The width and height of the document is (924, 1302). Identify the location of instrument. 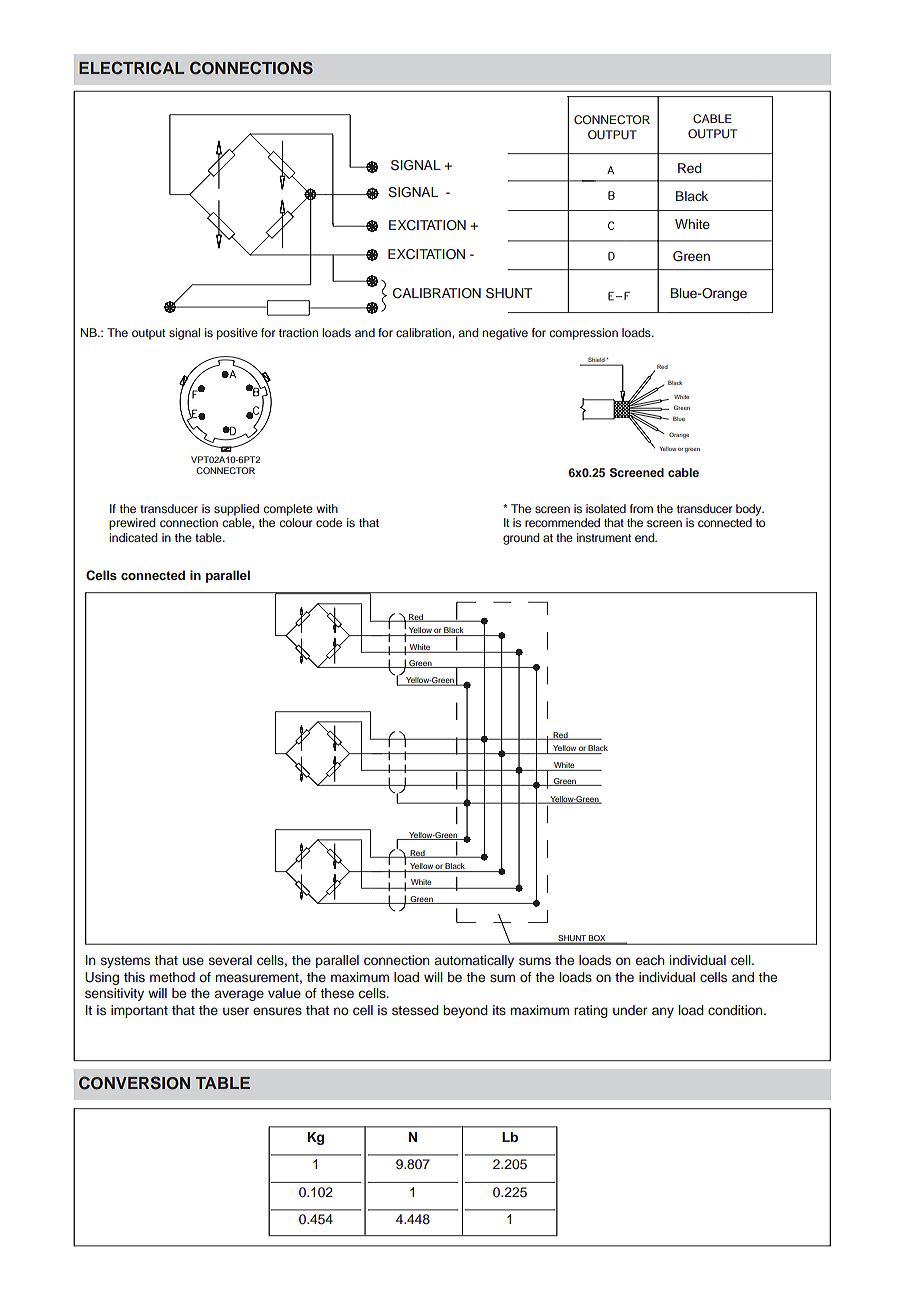
(604, 537).
